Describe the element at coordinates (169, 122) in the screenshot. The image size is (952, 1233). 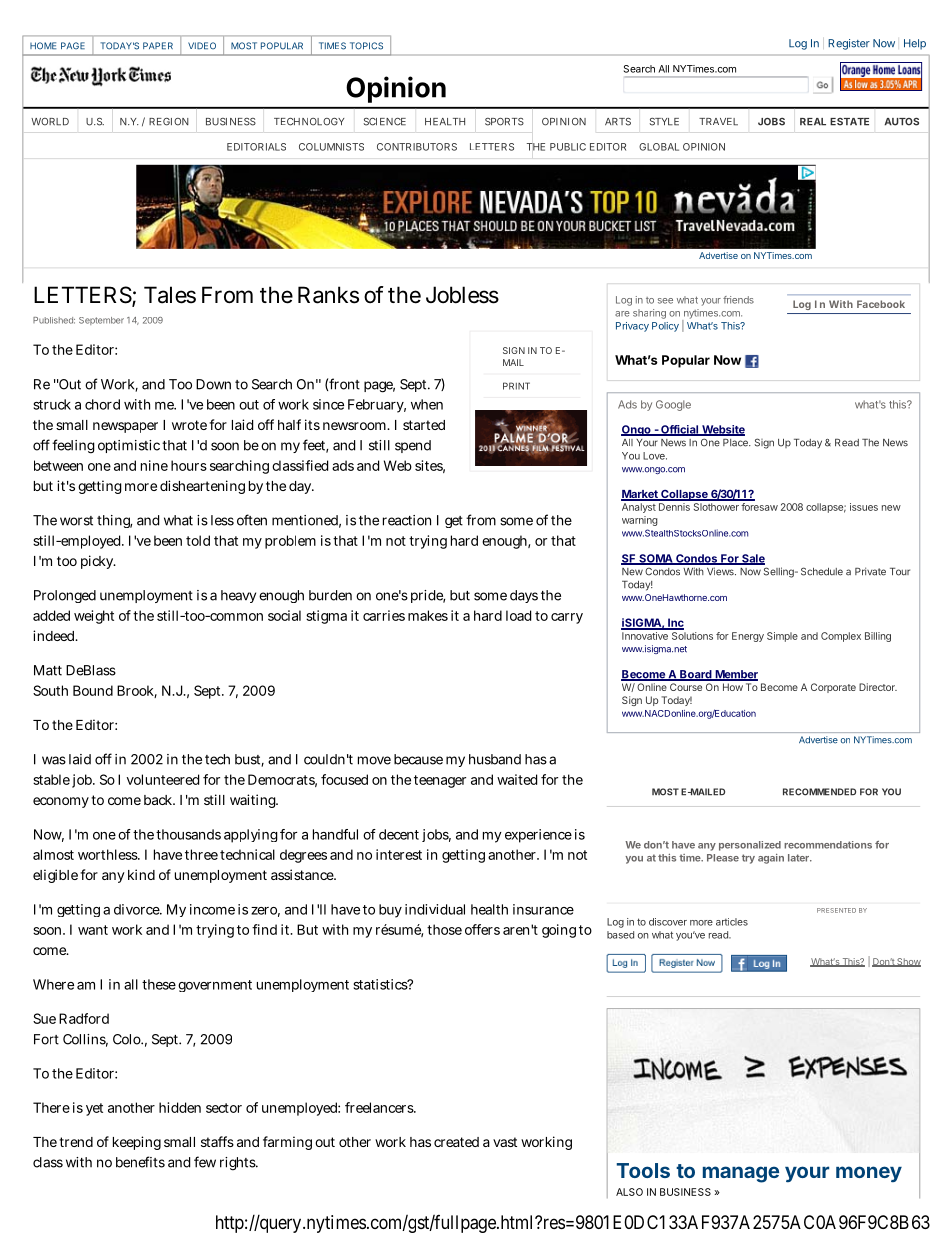
I see `REGION` at that location.
